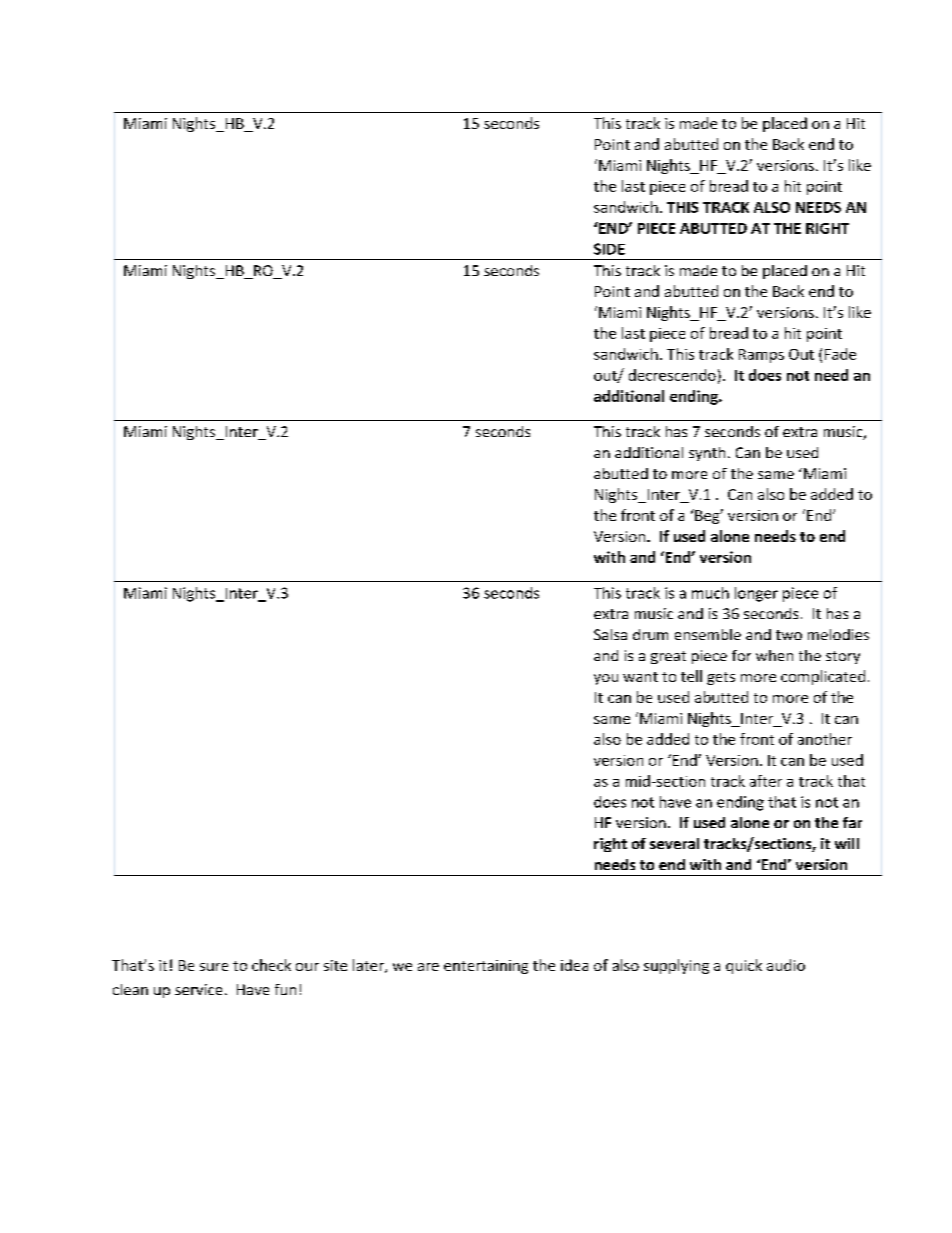  I want to click on sure, so click(214, 967).
